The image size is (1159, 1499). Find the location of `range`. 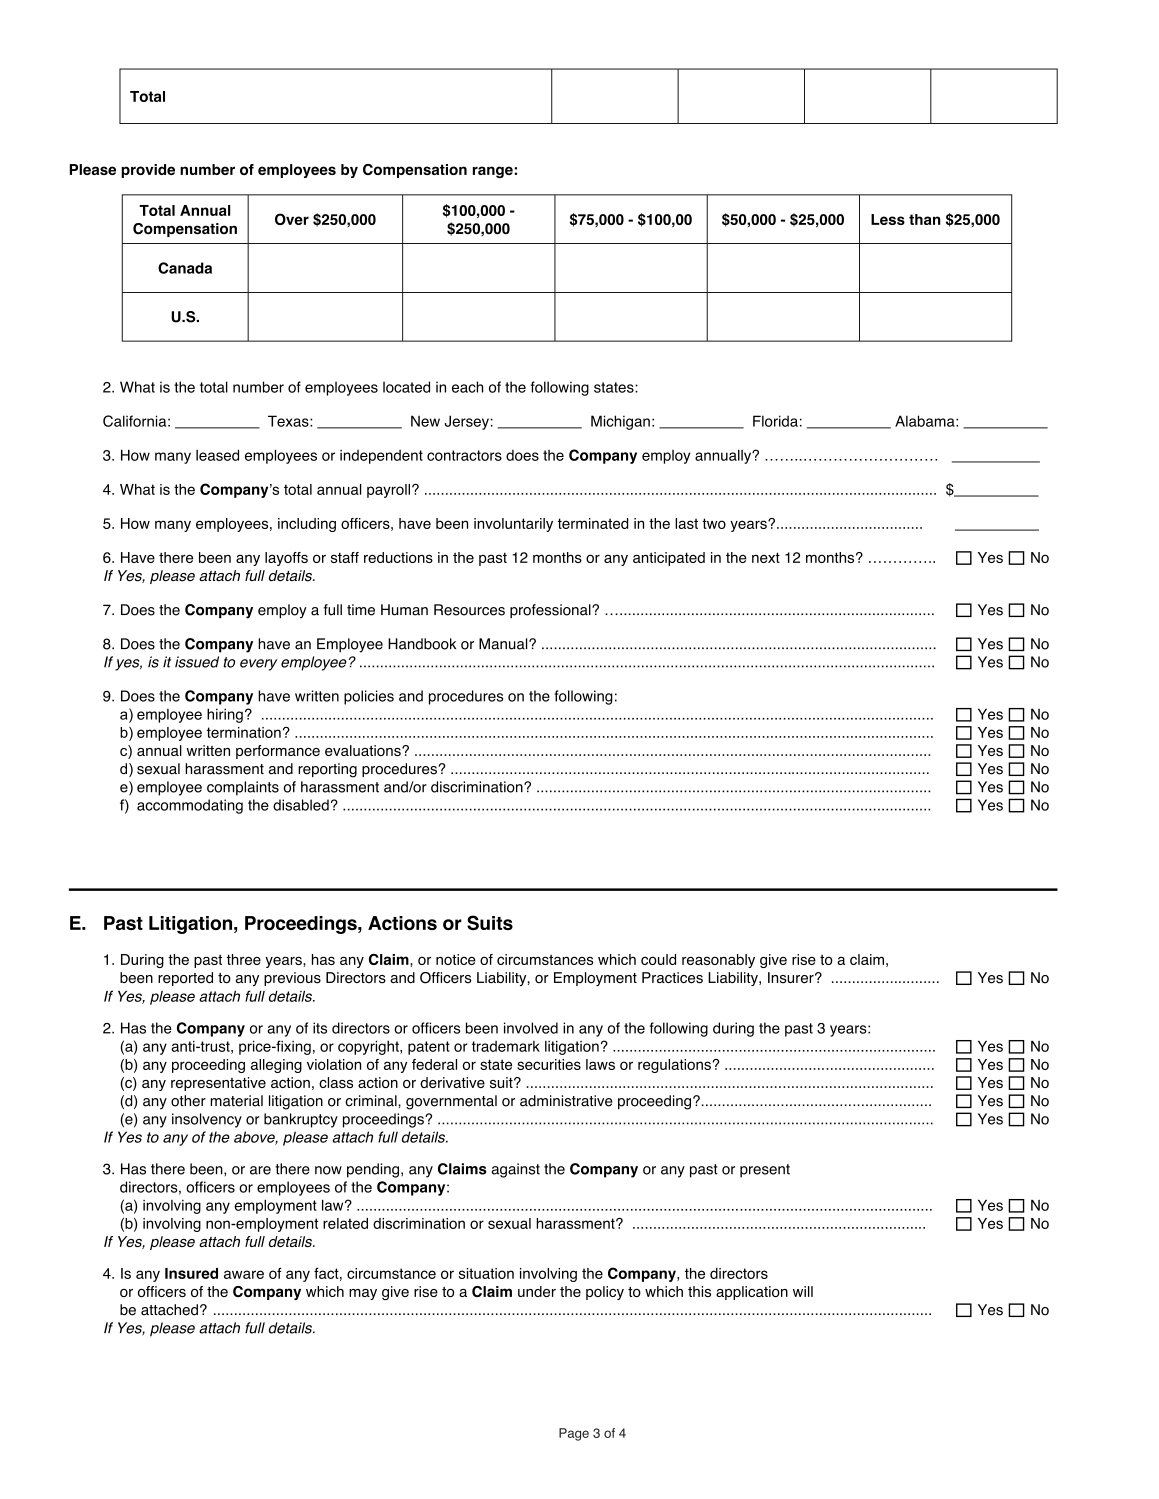

range is located at coordinates (493, 172).
